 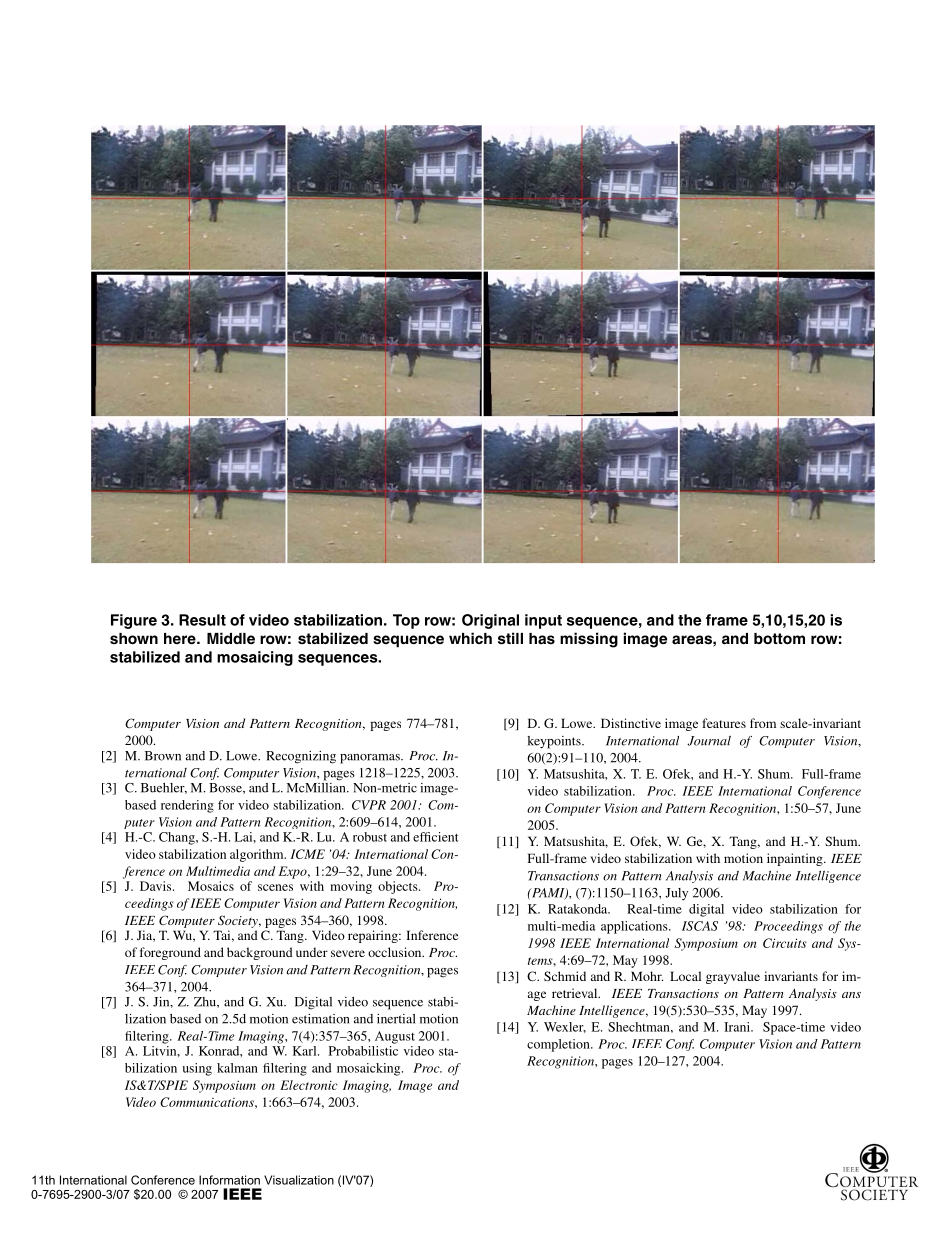 What do you see at coordinates (470, 638) in the screenshot?
I see `which` at bounding box center [470, 638].
